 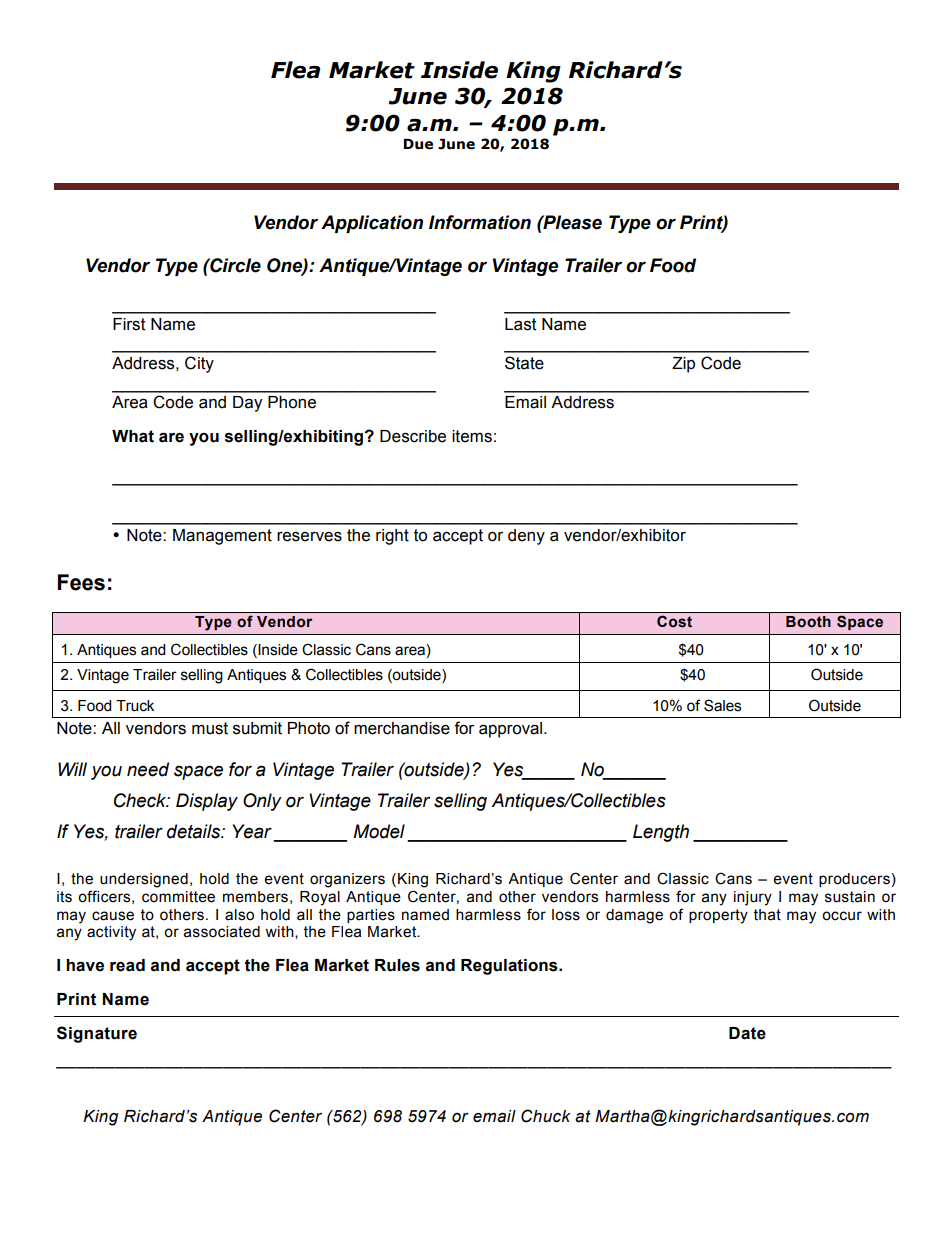 What do you see at coordinates (480, 222) in the screenshot?
I see `Information` at bounding box center [480, 222].
